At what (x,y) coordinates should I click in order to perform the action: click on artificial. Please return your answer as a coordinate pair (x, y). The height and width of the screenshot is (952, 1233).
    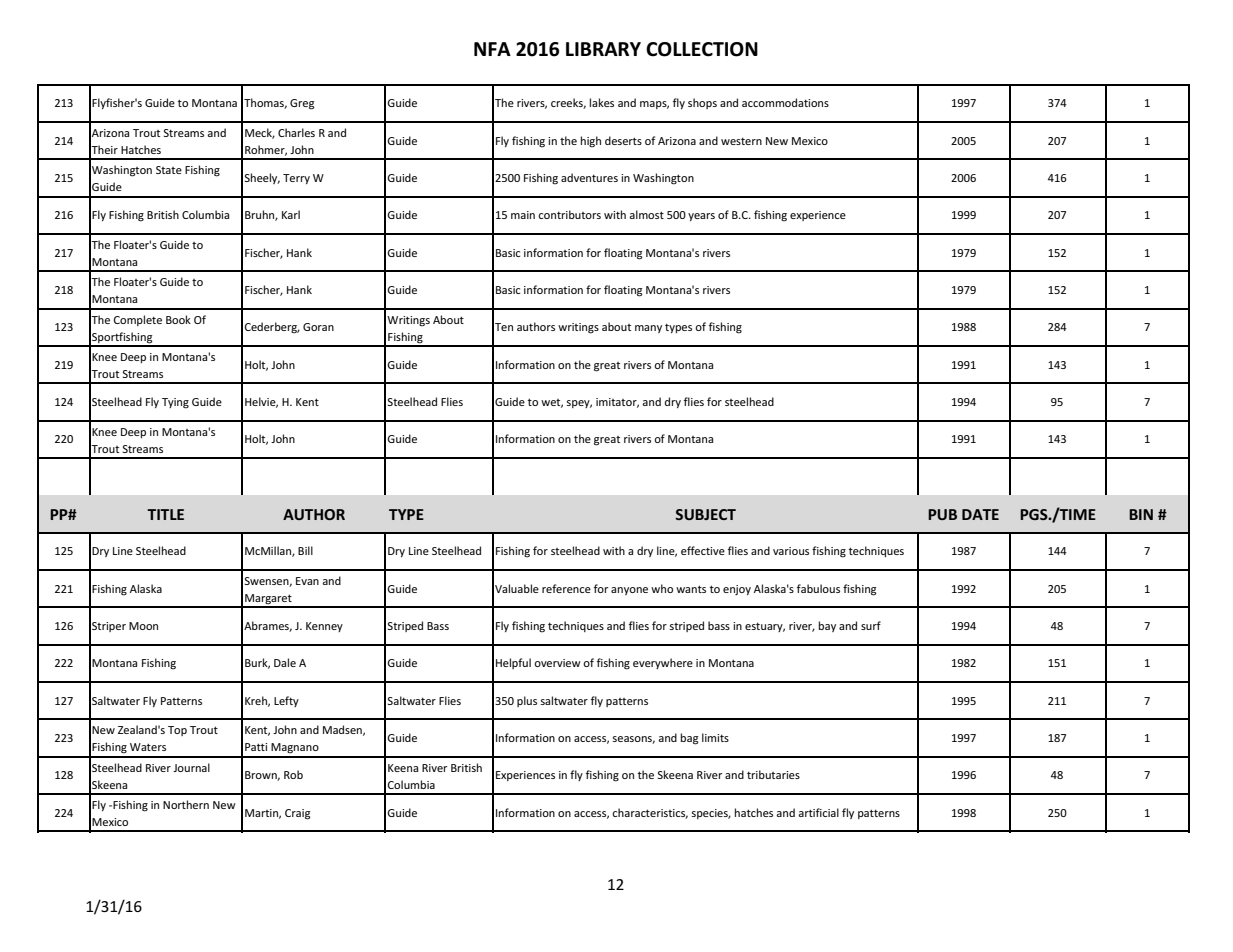
    Looking at the image, I should click on (818, 812).
